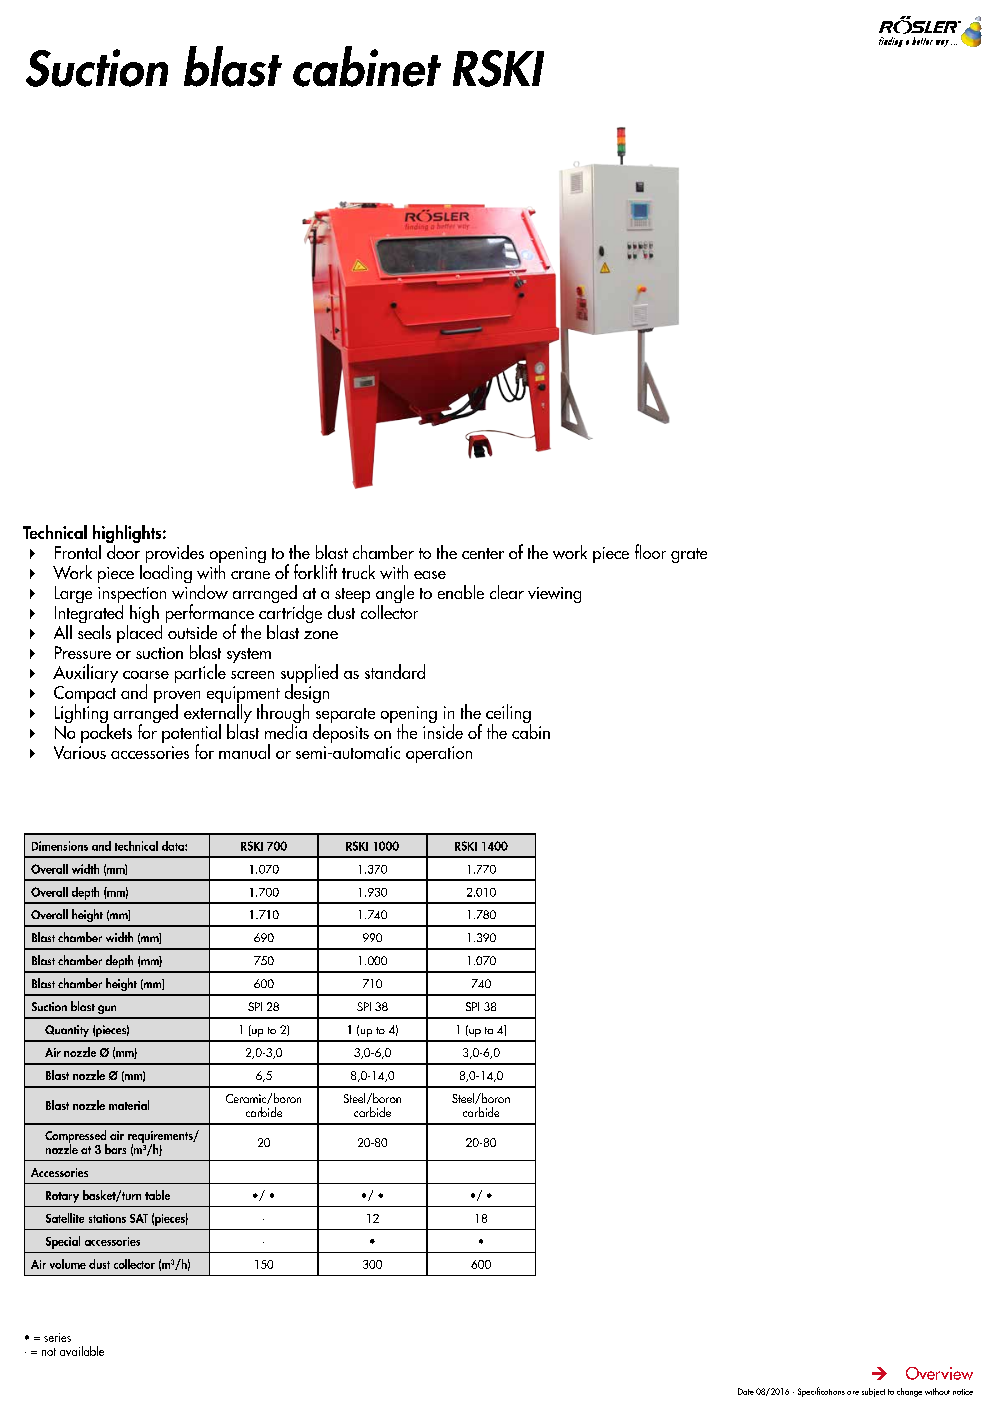 Image resolution: width=992 pixels, height=1403 pixels. What do you see at coordinates (341, 732) in the screenshot?
I see `deposits` at bounding box center [341, 732].
